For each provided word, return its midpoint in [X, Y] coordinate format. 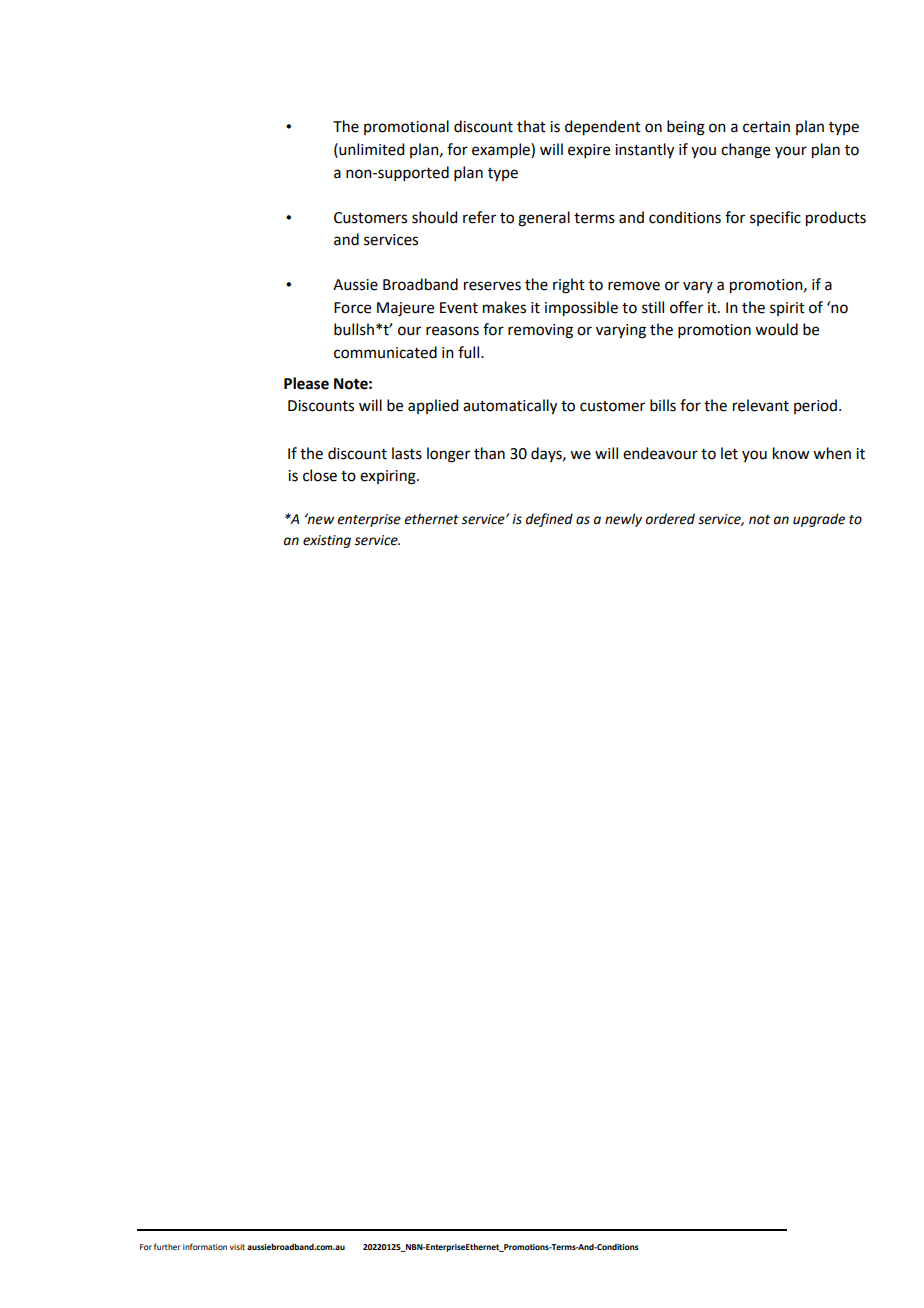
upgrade [819, 520]
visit [237, 1247]
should [434, 217]
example [502, 150]
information [205, 1246]
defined [549, 520]
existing [327, 541]
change [745, 151]
